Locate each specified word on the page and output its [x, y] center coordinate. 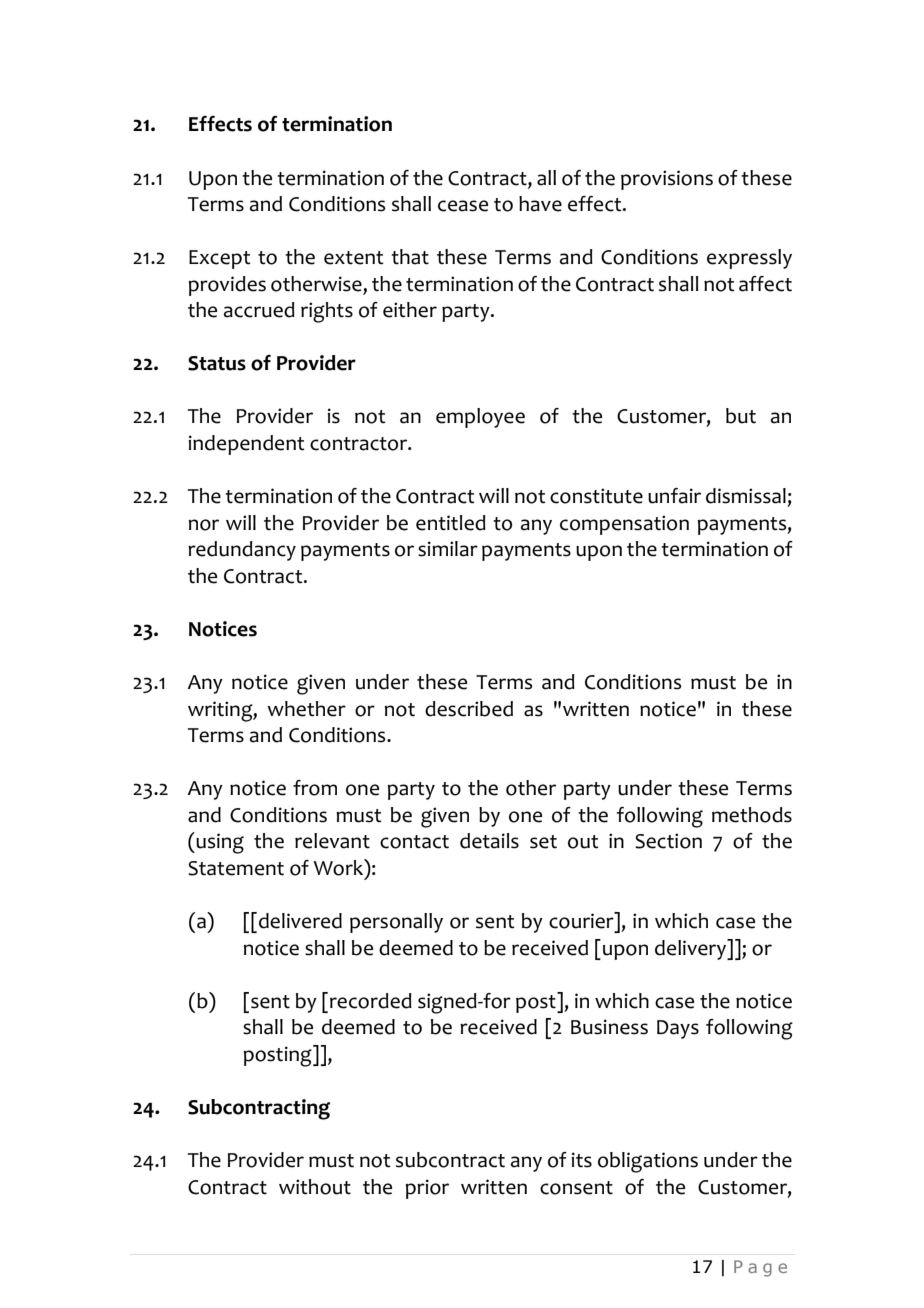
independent [246, 445]
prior [427, 1189]
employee [480, 418]
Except [220, 259]
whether [306, 709]
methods [752, 815]
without [315, 1187]
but [741, 416]
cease [463, 206]
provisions [667, 180]
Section [668, 841]
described [469, 709]
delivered [300, 921]
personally [396, 923]
